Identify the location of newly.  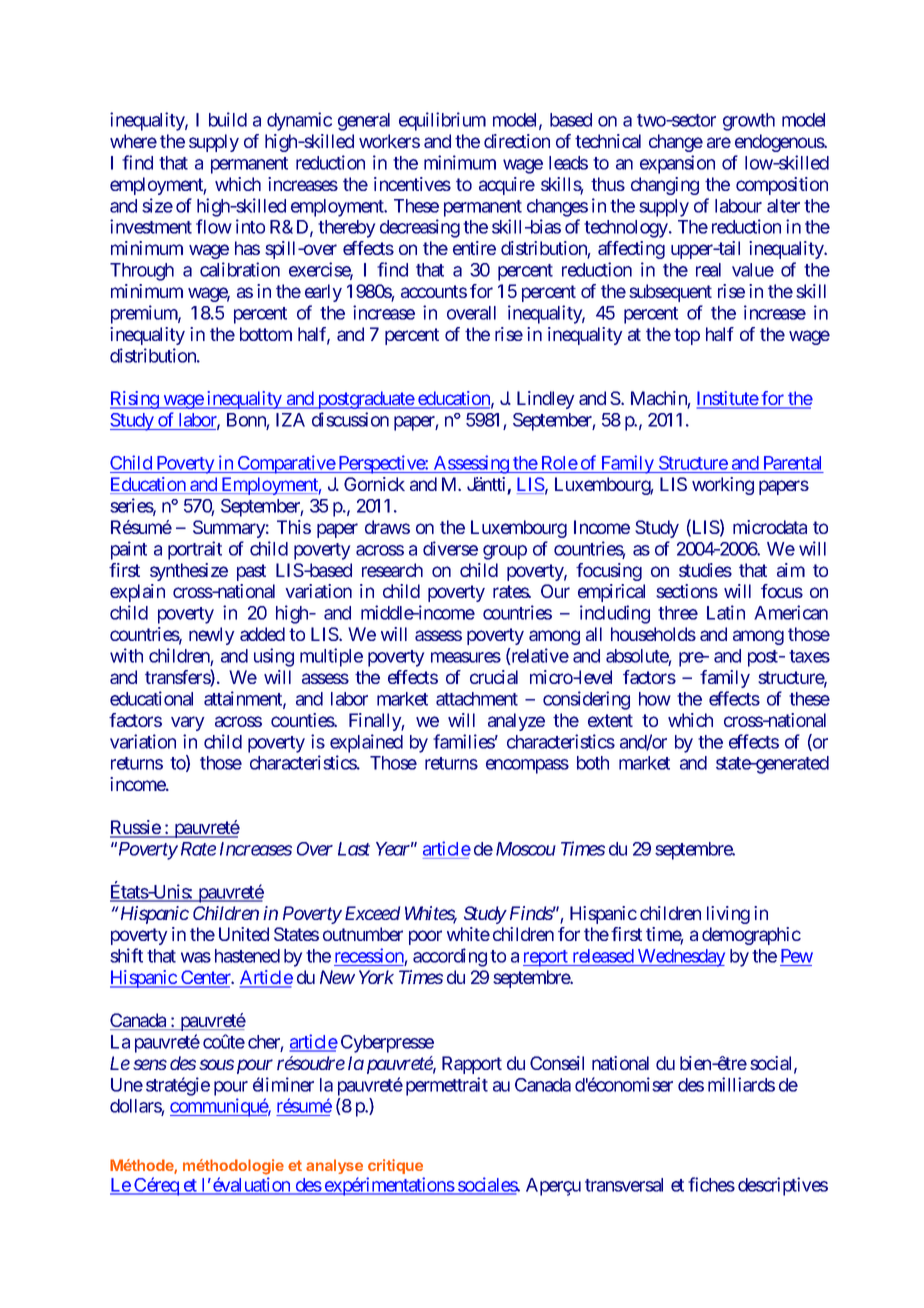
(212, 636).
